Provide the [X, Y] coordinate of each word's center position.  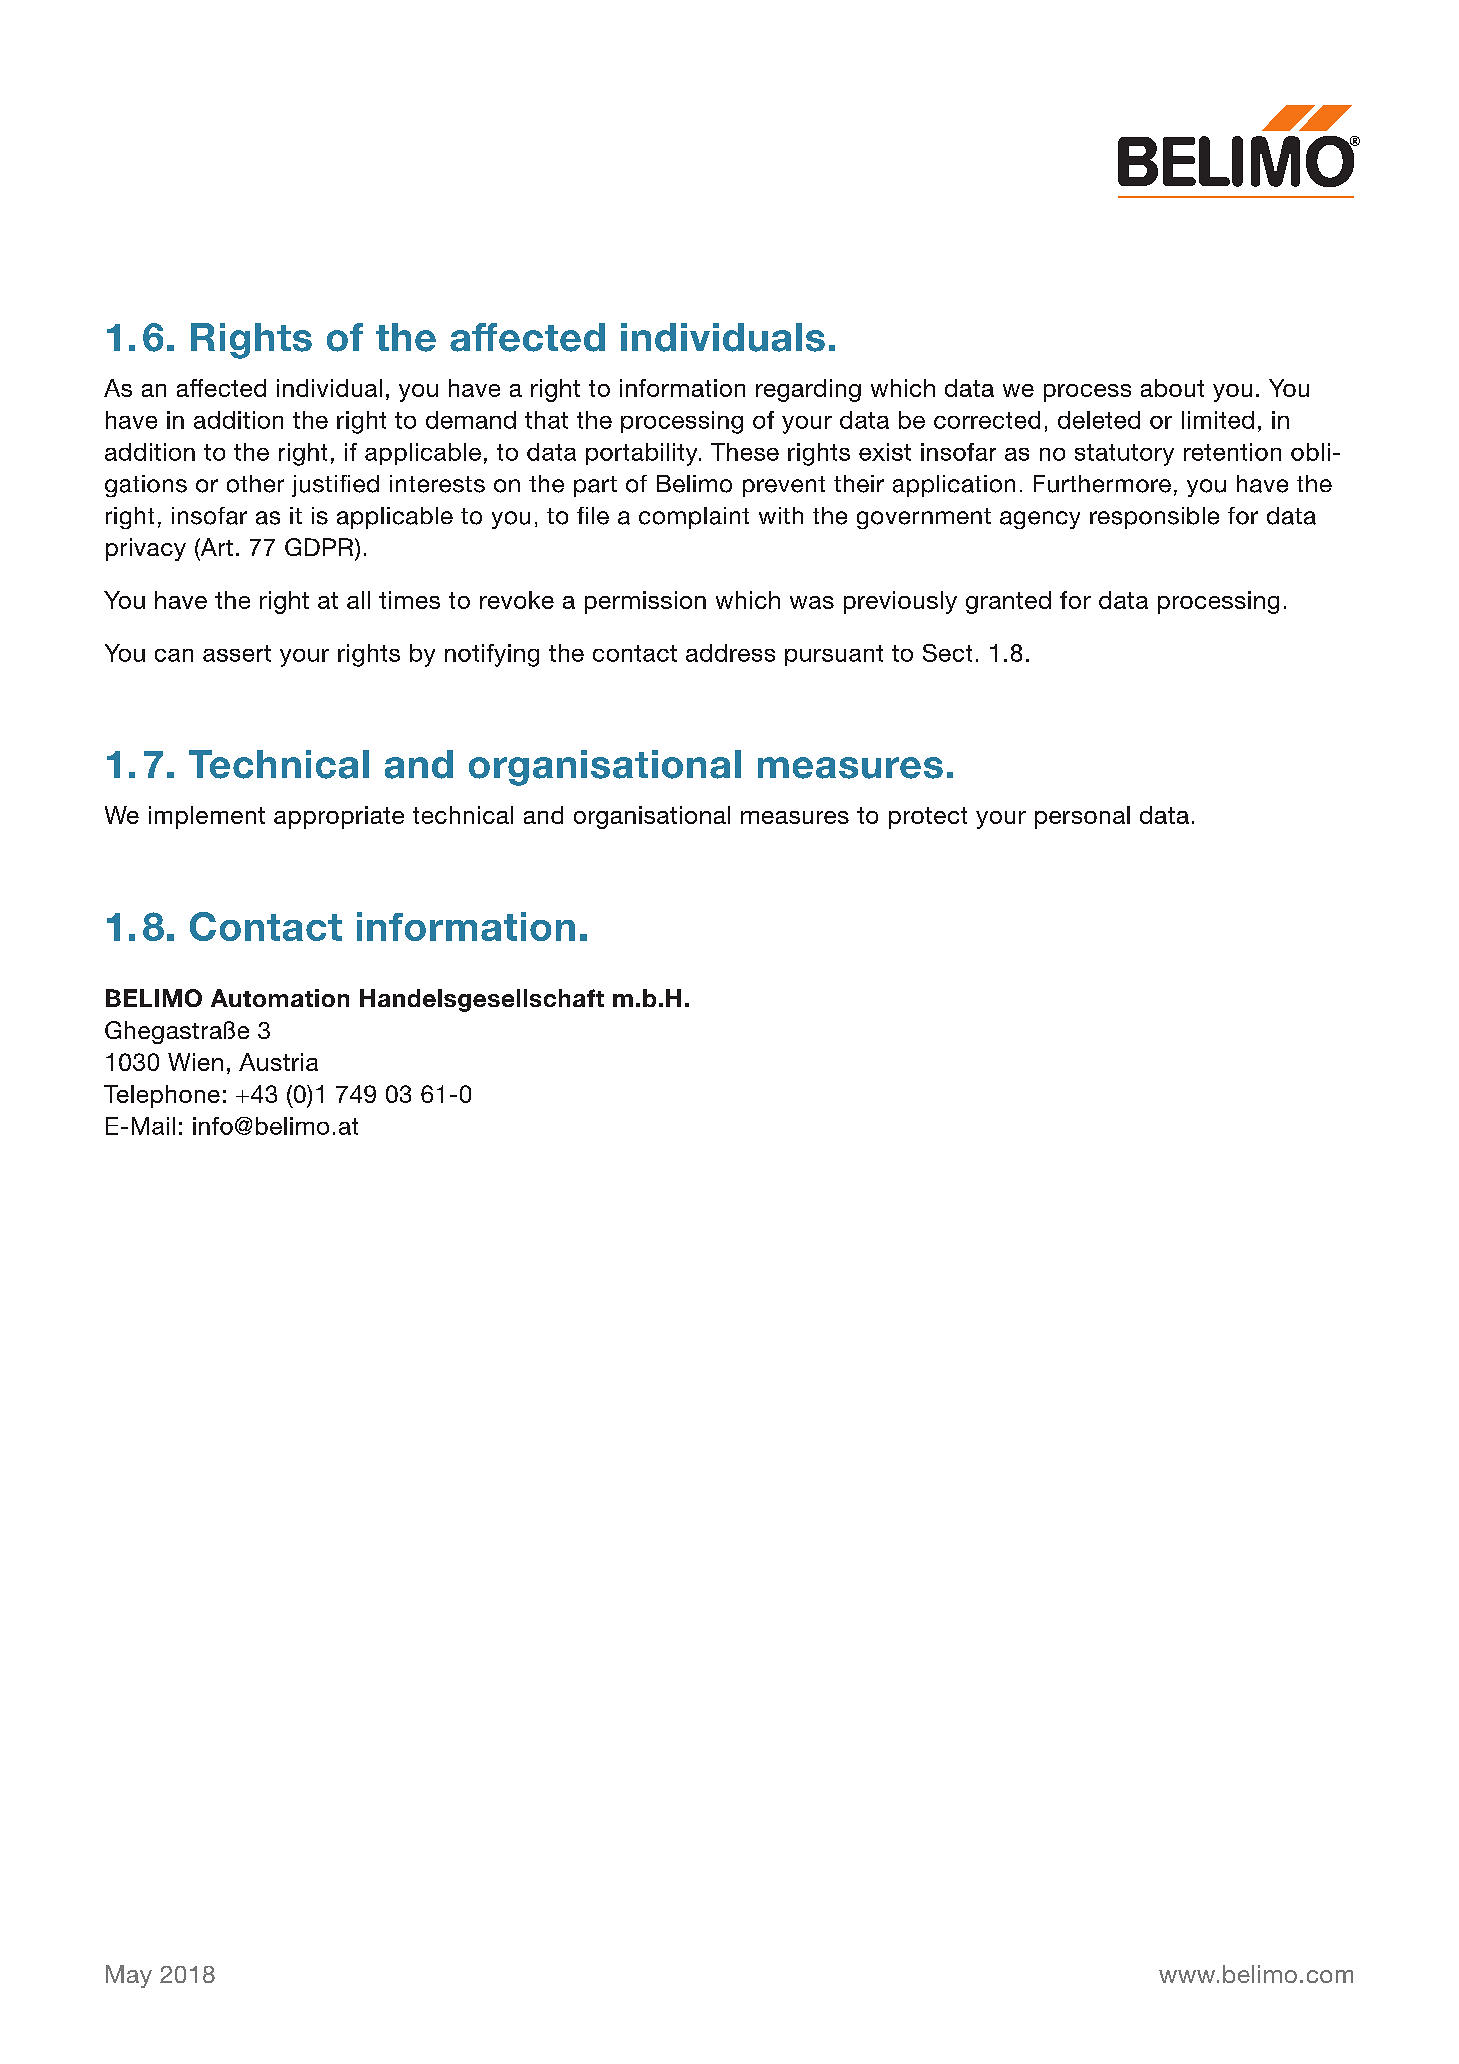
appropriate [339, 817]
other [255, 484]
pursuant [834, 655]
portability [643, 454]
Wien [195, 1062]
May [129, 1976]
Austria [278, 1062]
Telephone [162, 1096]
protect [928, 818]
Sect [947, 653]
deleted [1099, 420]
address [730, 653]
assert [237, 653]
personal [1082, 817]
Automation [280, 998]
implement [207, 817]
